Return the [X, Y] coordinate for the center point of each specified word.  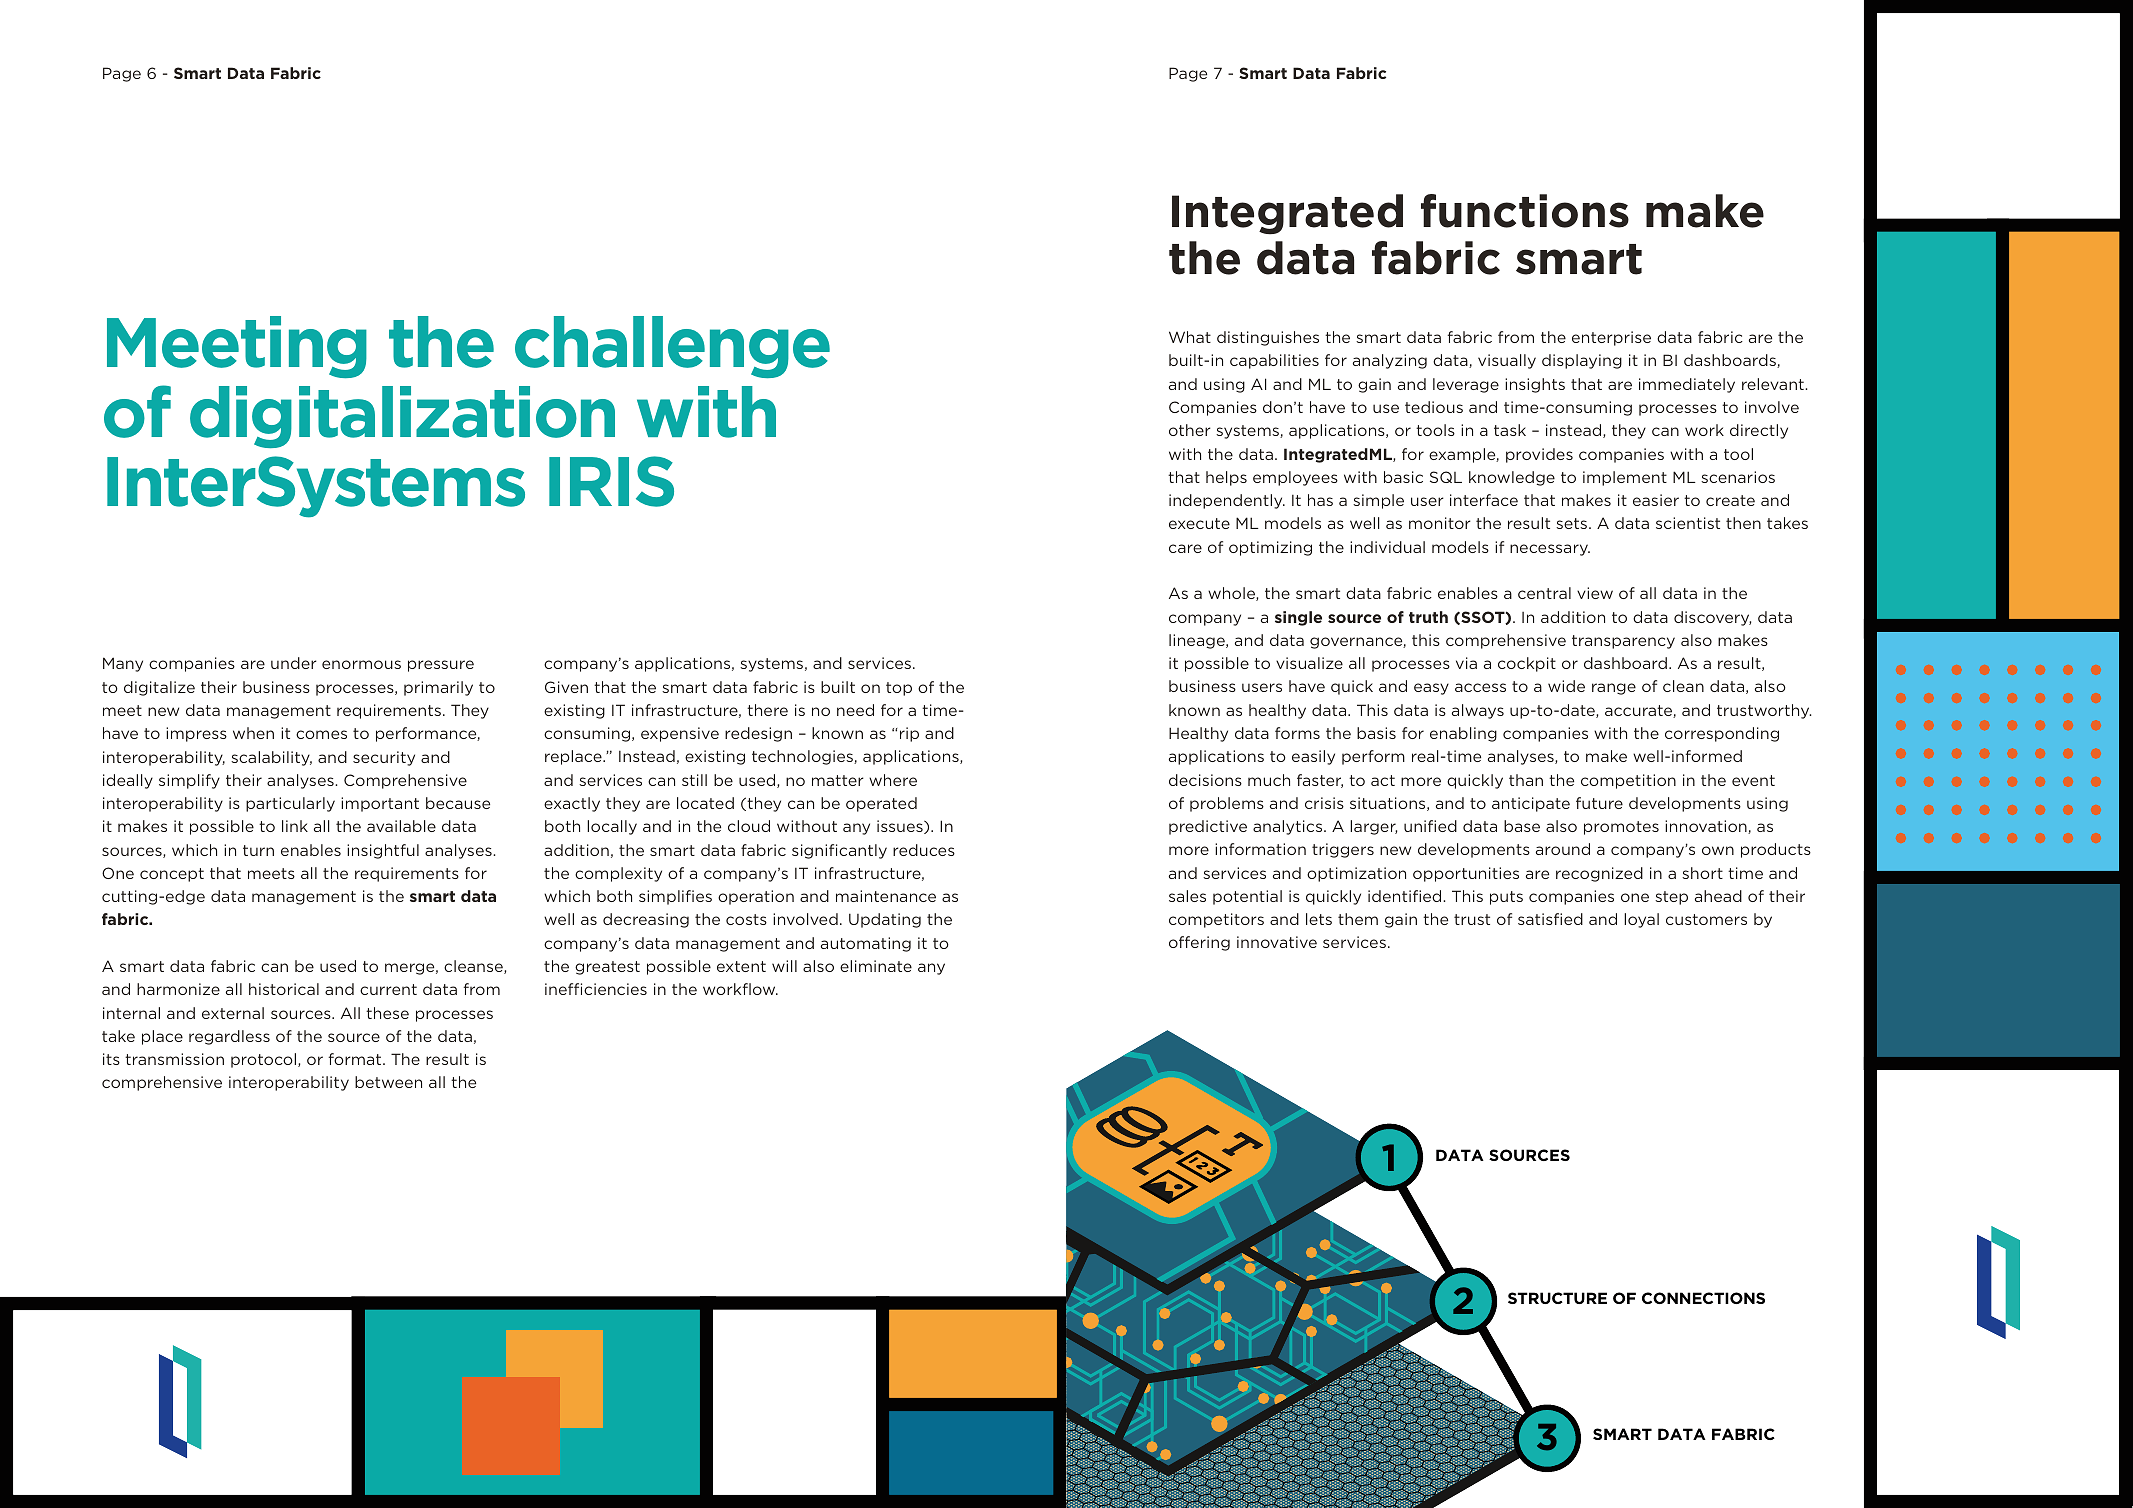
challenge [672, 347]
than [1526, 780]
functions [1525, 211]
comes [321, 734]
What [1190, 337]
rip [909, 734]
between [388, 1082]
